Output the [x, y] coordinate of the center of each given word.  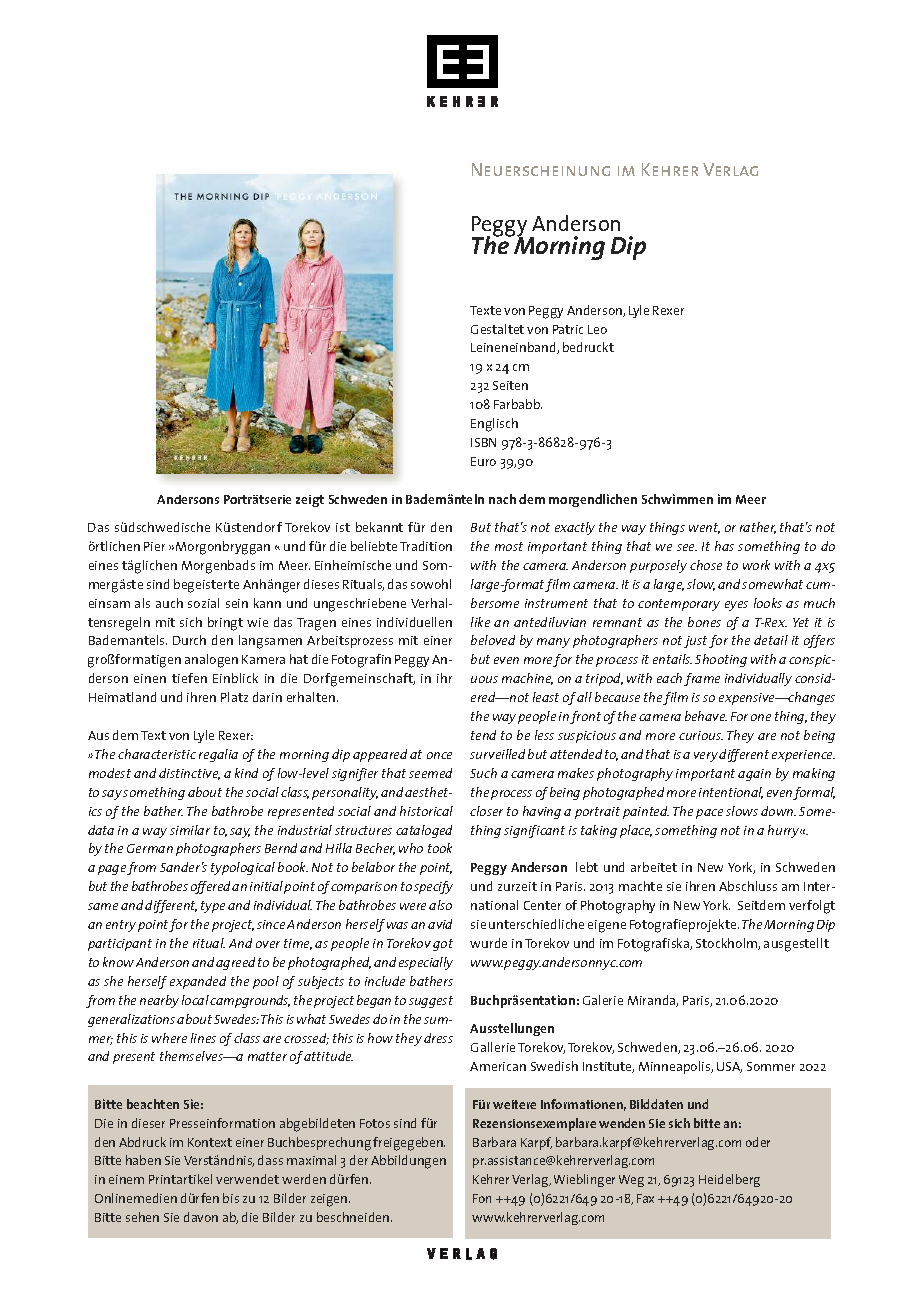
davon [201, 1217]
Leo [597, 329]
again [754, 775]
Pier [154, 546]
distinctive [189, 774]
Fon [482, 1198]
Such [483, 773]
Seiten [510, 385]
